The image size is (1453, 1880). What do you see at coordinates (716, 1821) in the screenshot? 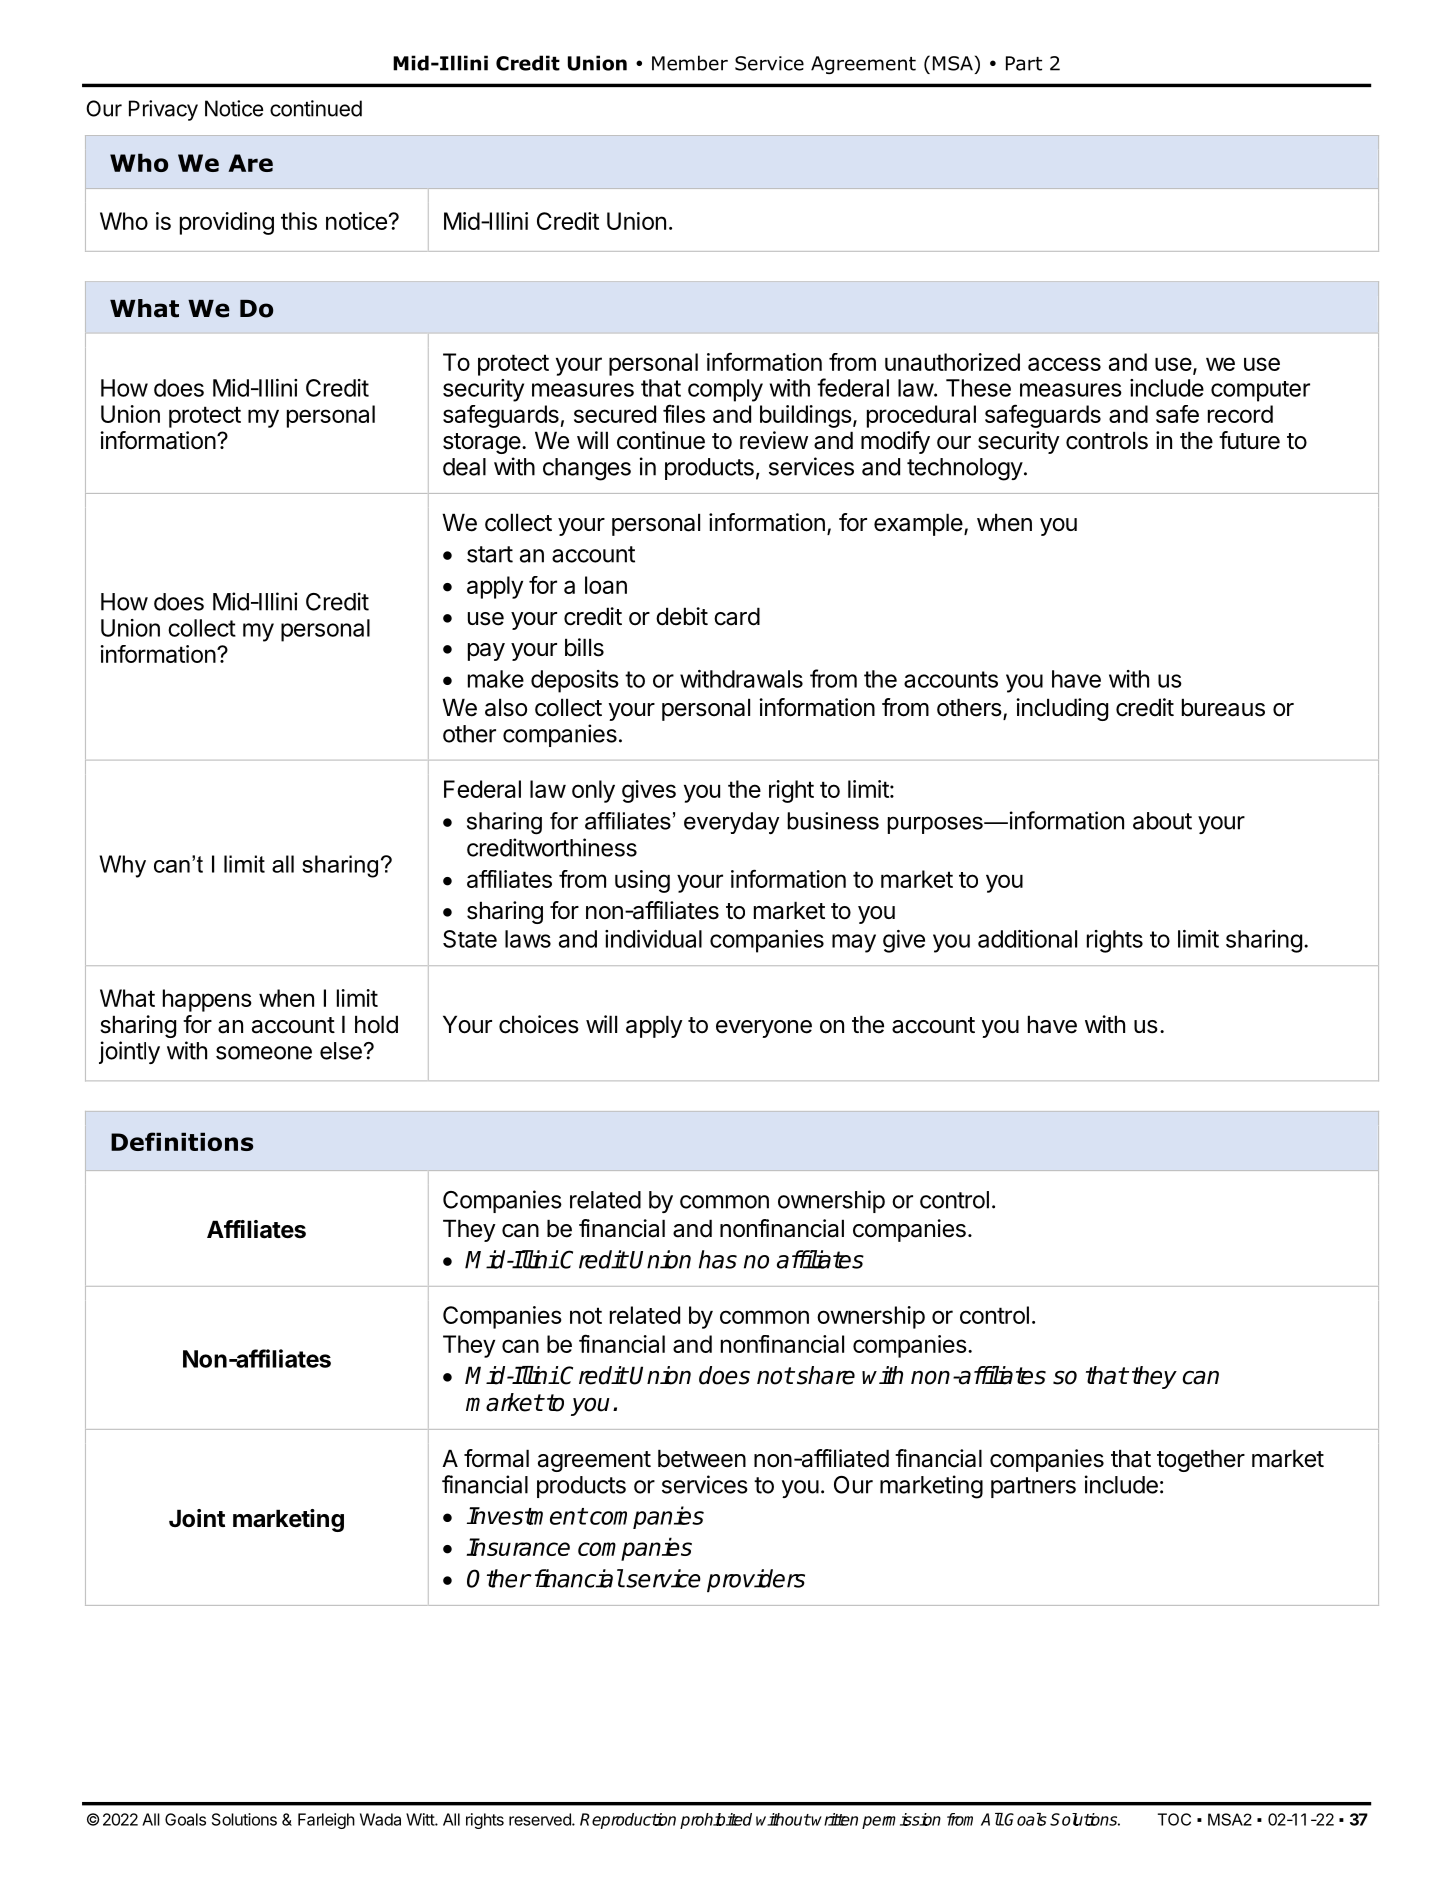
I see `prohibited` at bounding box center [716, 1821].
